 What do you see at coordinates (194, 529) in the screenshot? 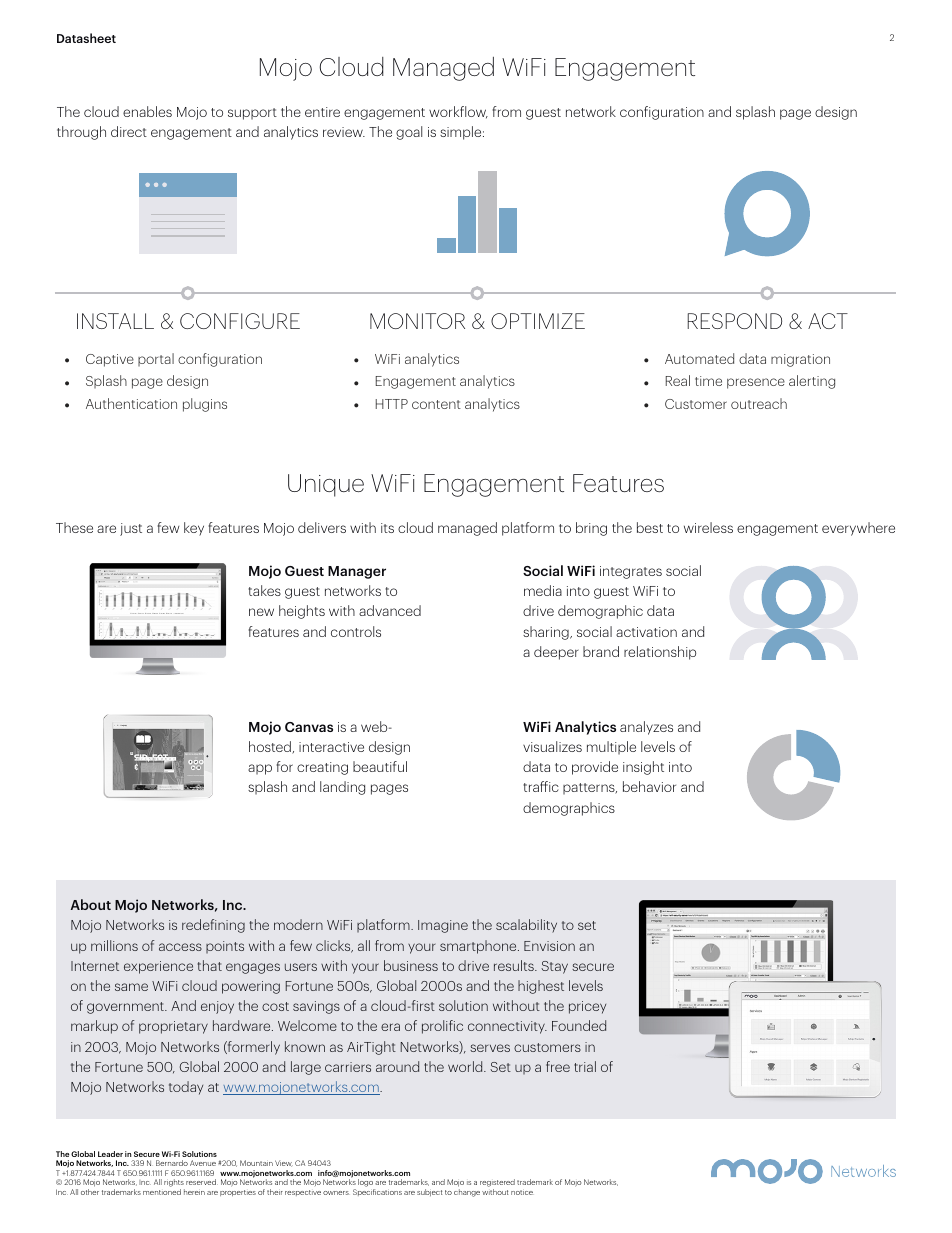
I see `key` at bounding box center [194, 529].
